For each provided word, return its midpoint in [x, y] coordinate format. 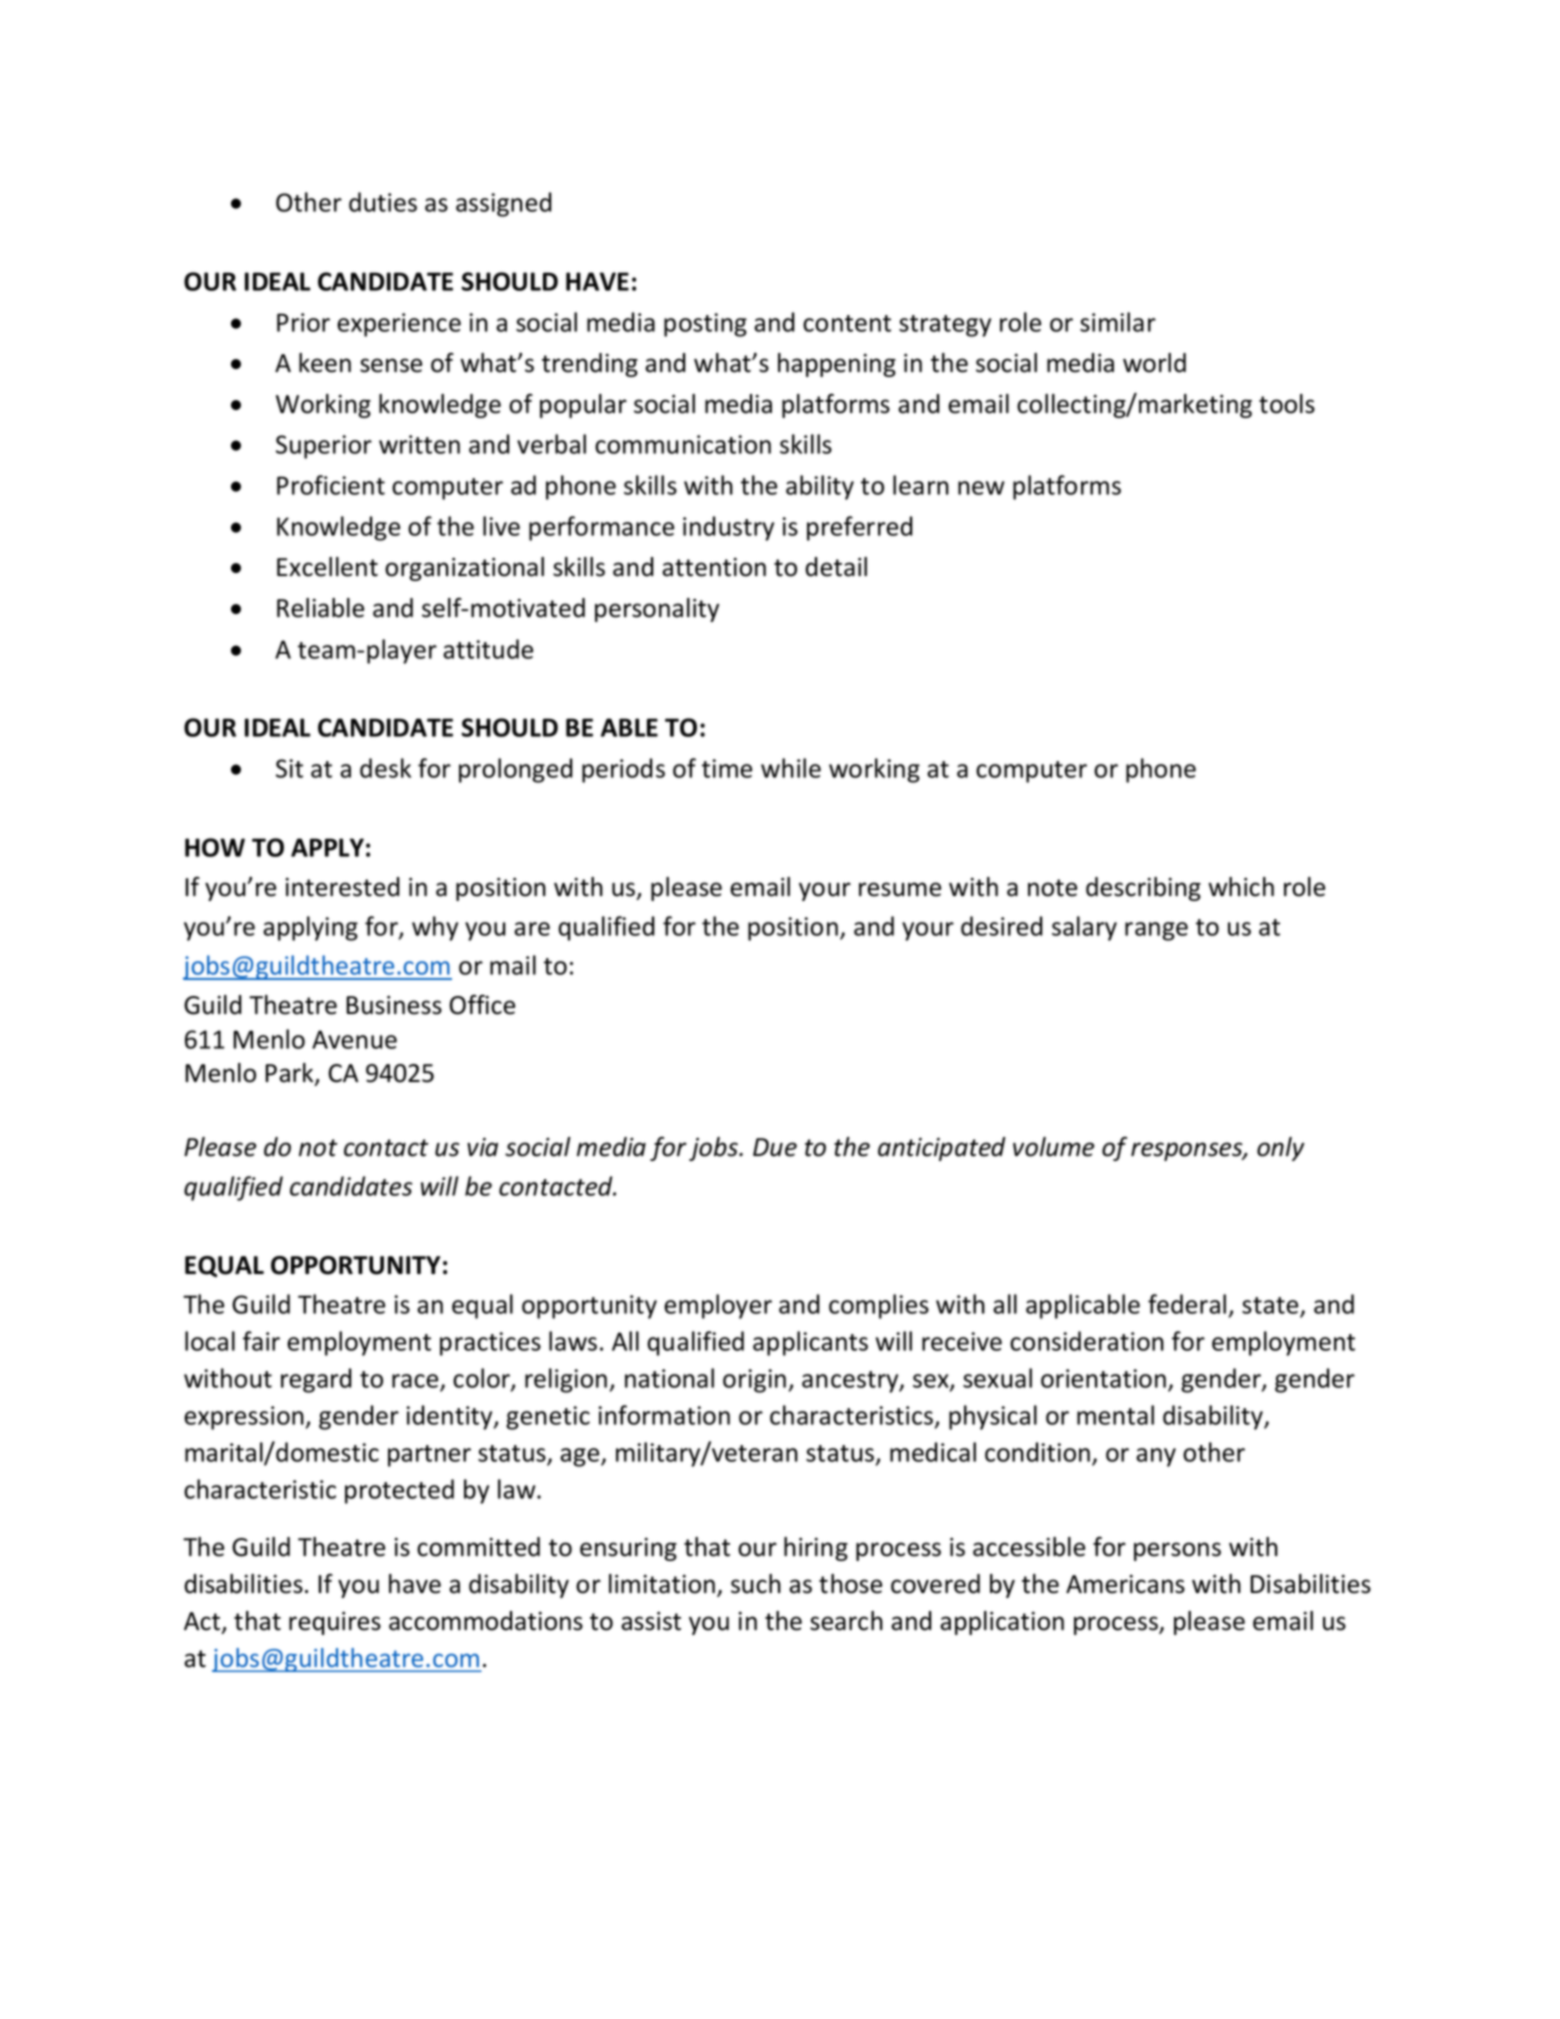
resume [900, 889]
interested [343, 887]
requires [335, 1623]
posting [705, 325]
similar [1118, 322]
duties [383, 202]
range [1156, 931]
